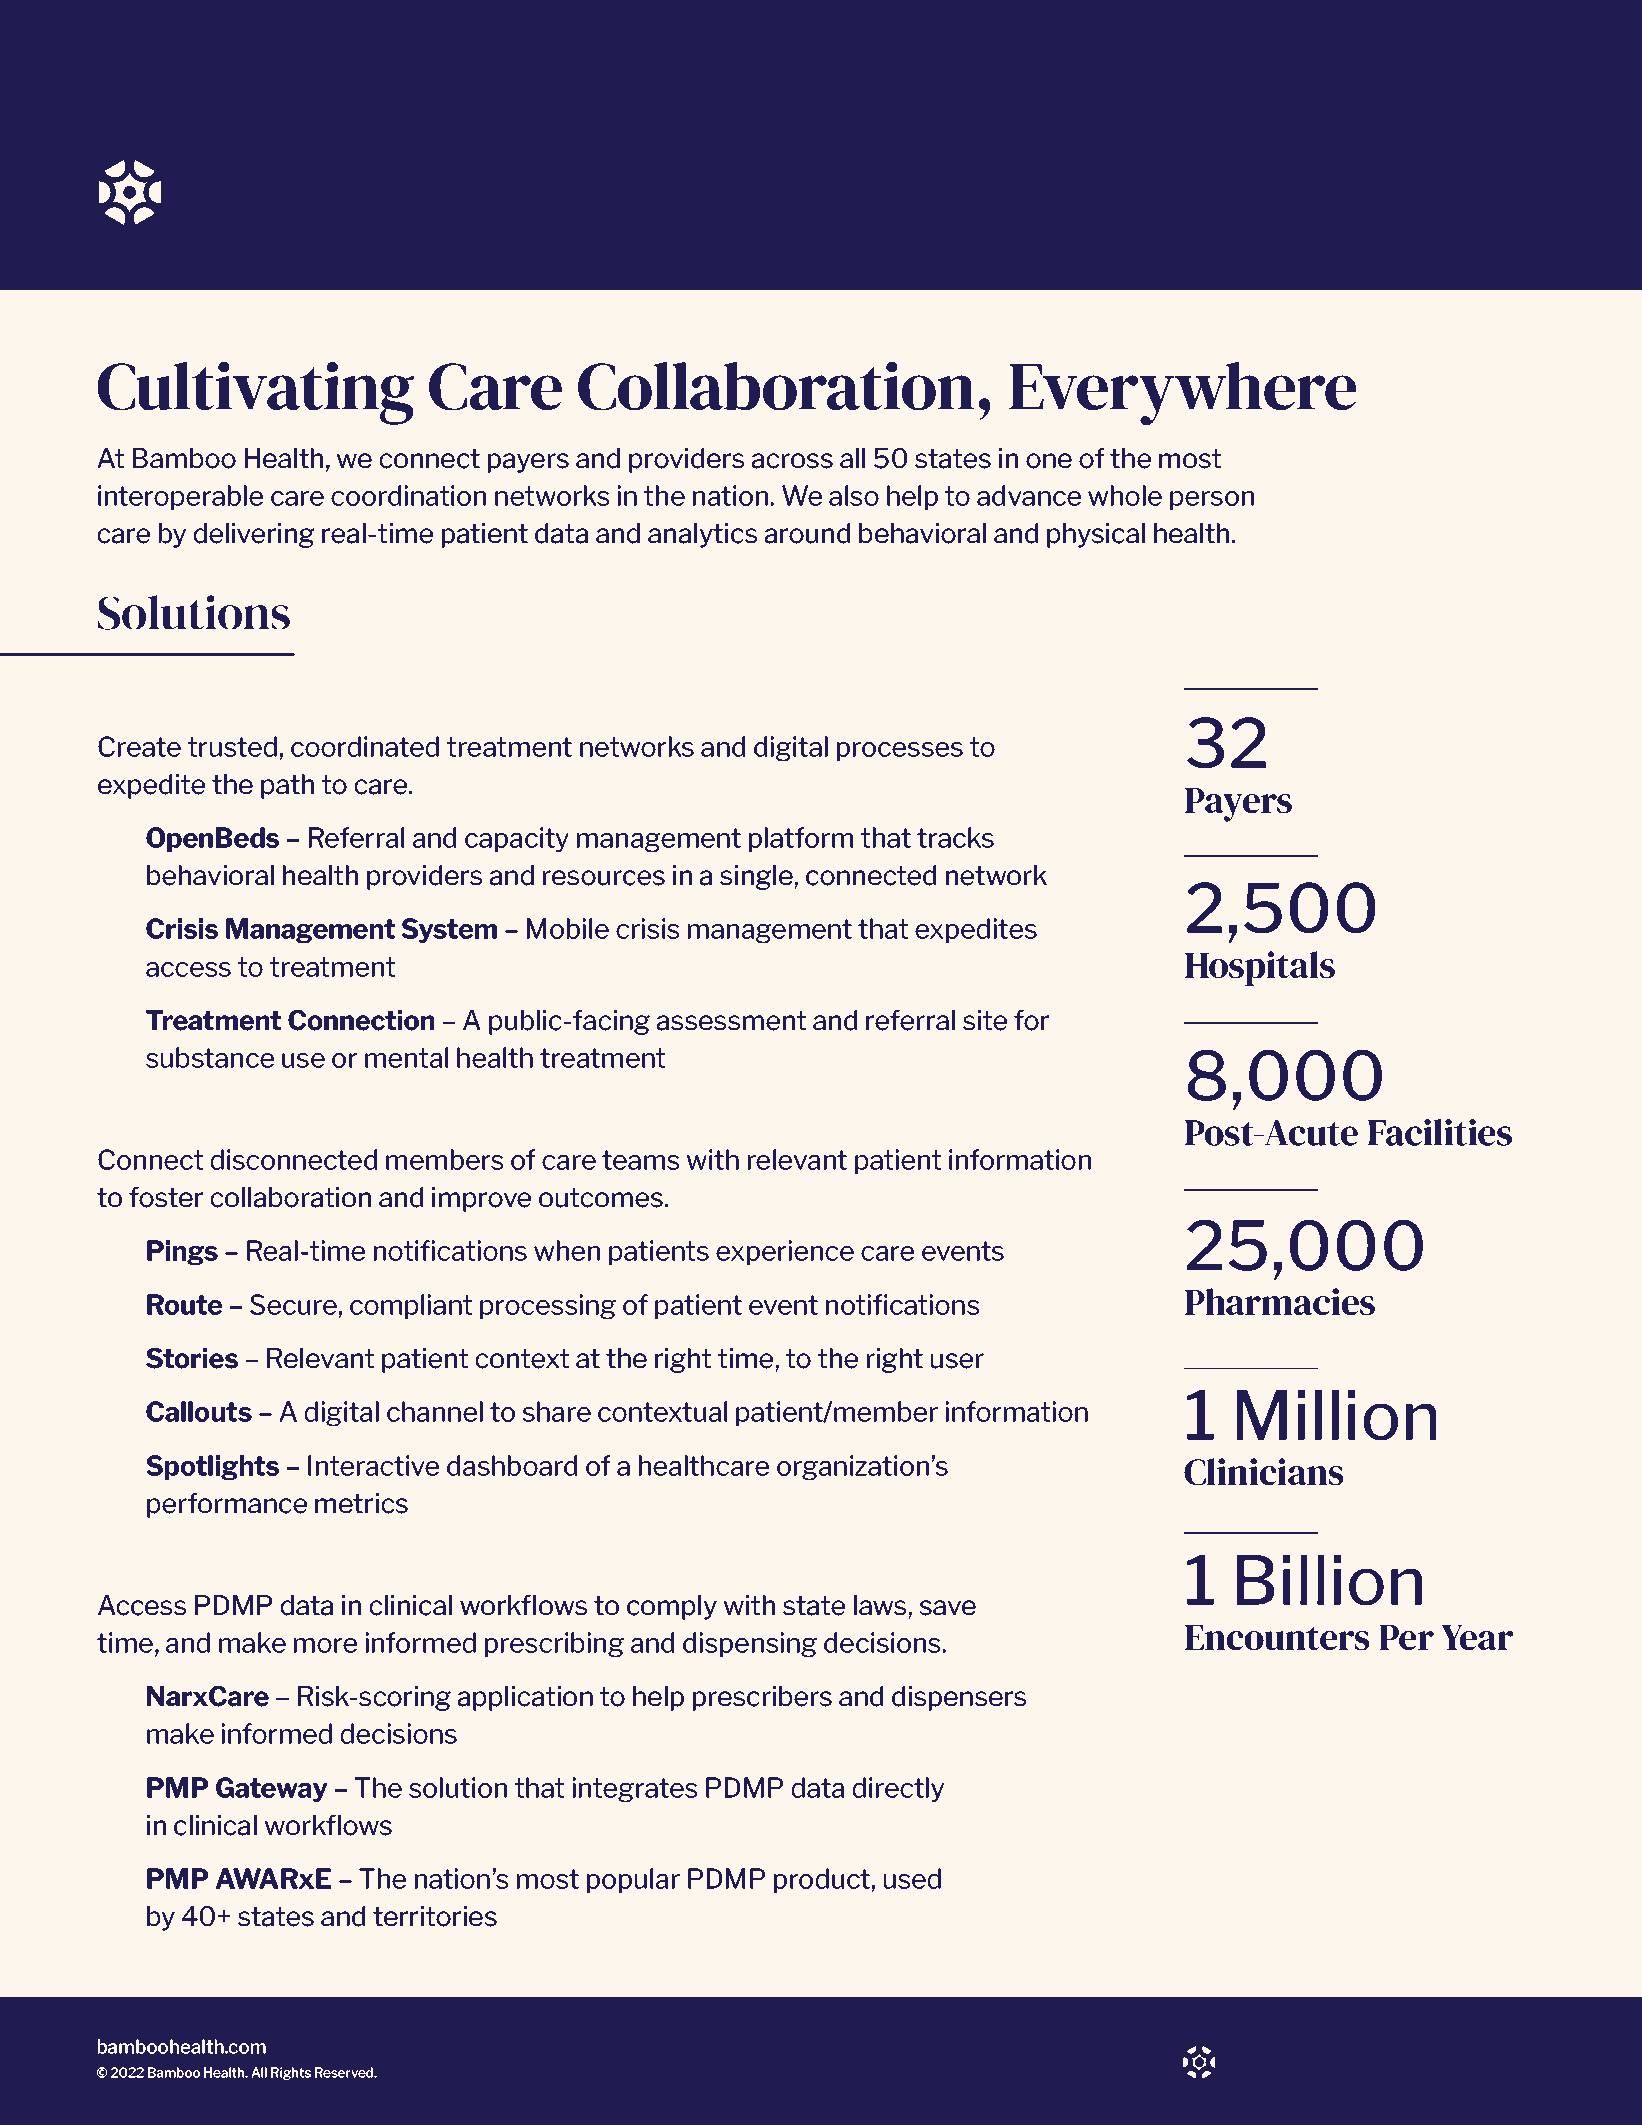 This screenshot has width=1642, height=2125. What do you see at coordinates (823, 1880) in the screenshot?
I see `product` at bounding box center [823, 1880].
